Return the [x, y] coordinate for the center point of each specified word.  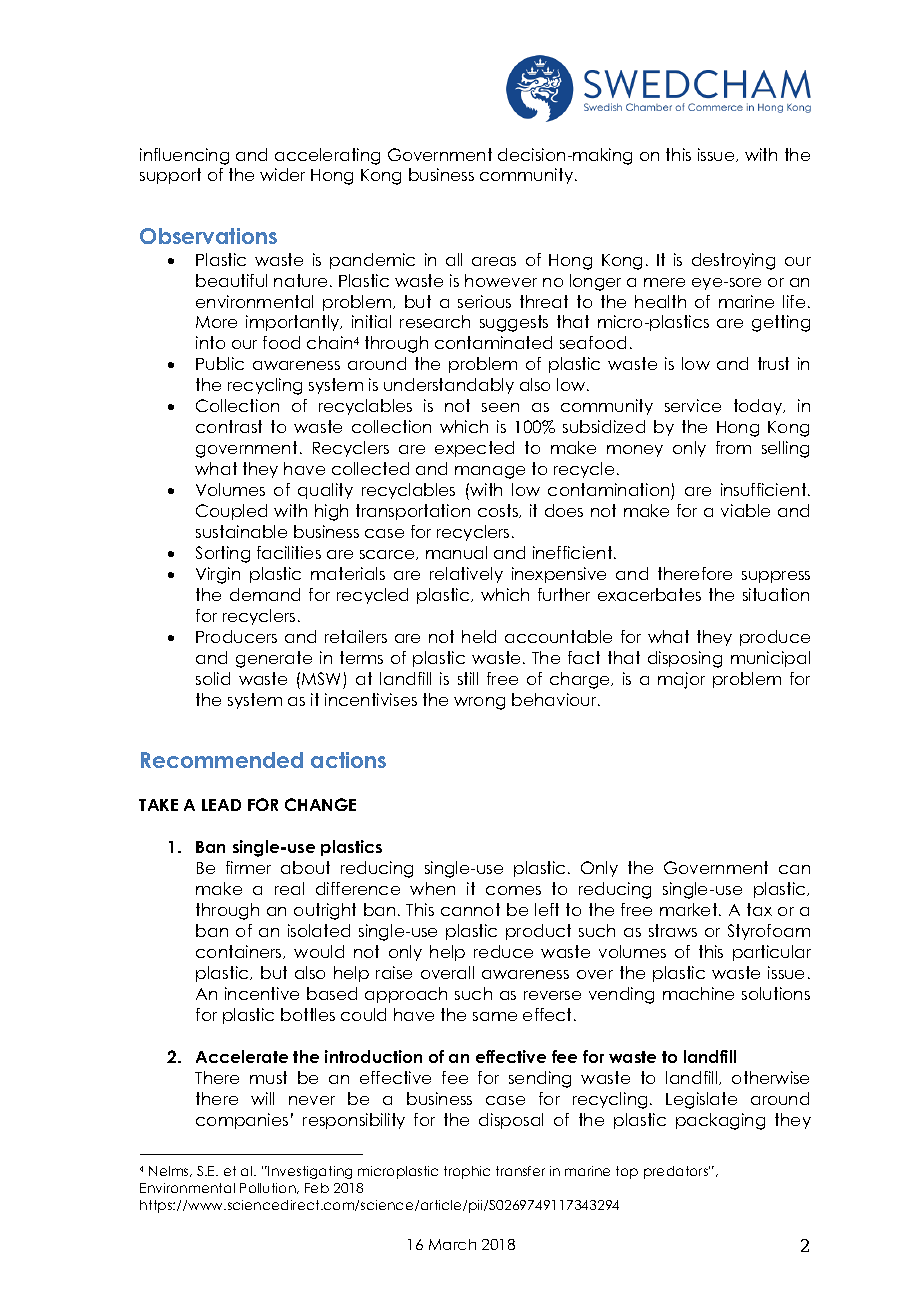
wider [282, 174]
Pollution [269, 1188]
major [681, 680]
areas [494, 261]
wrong [479, 703]
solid [213, 678]
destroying [733, 261]
